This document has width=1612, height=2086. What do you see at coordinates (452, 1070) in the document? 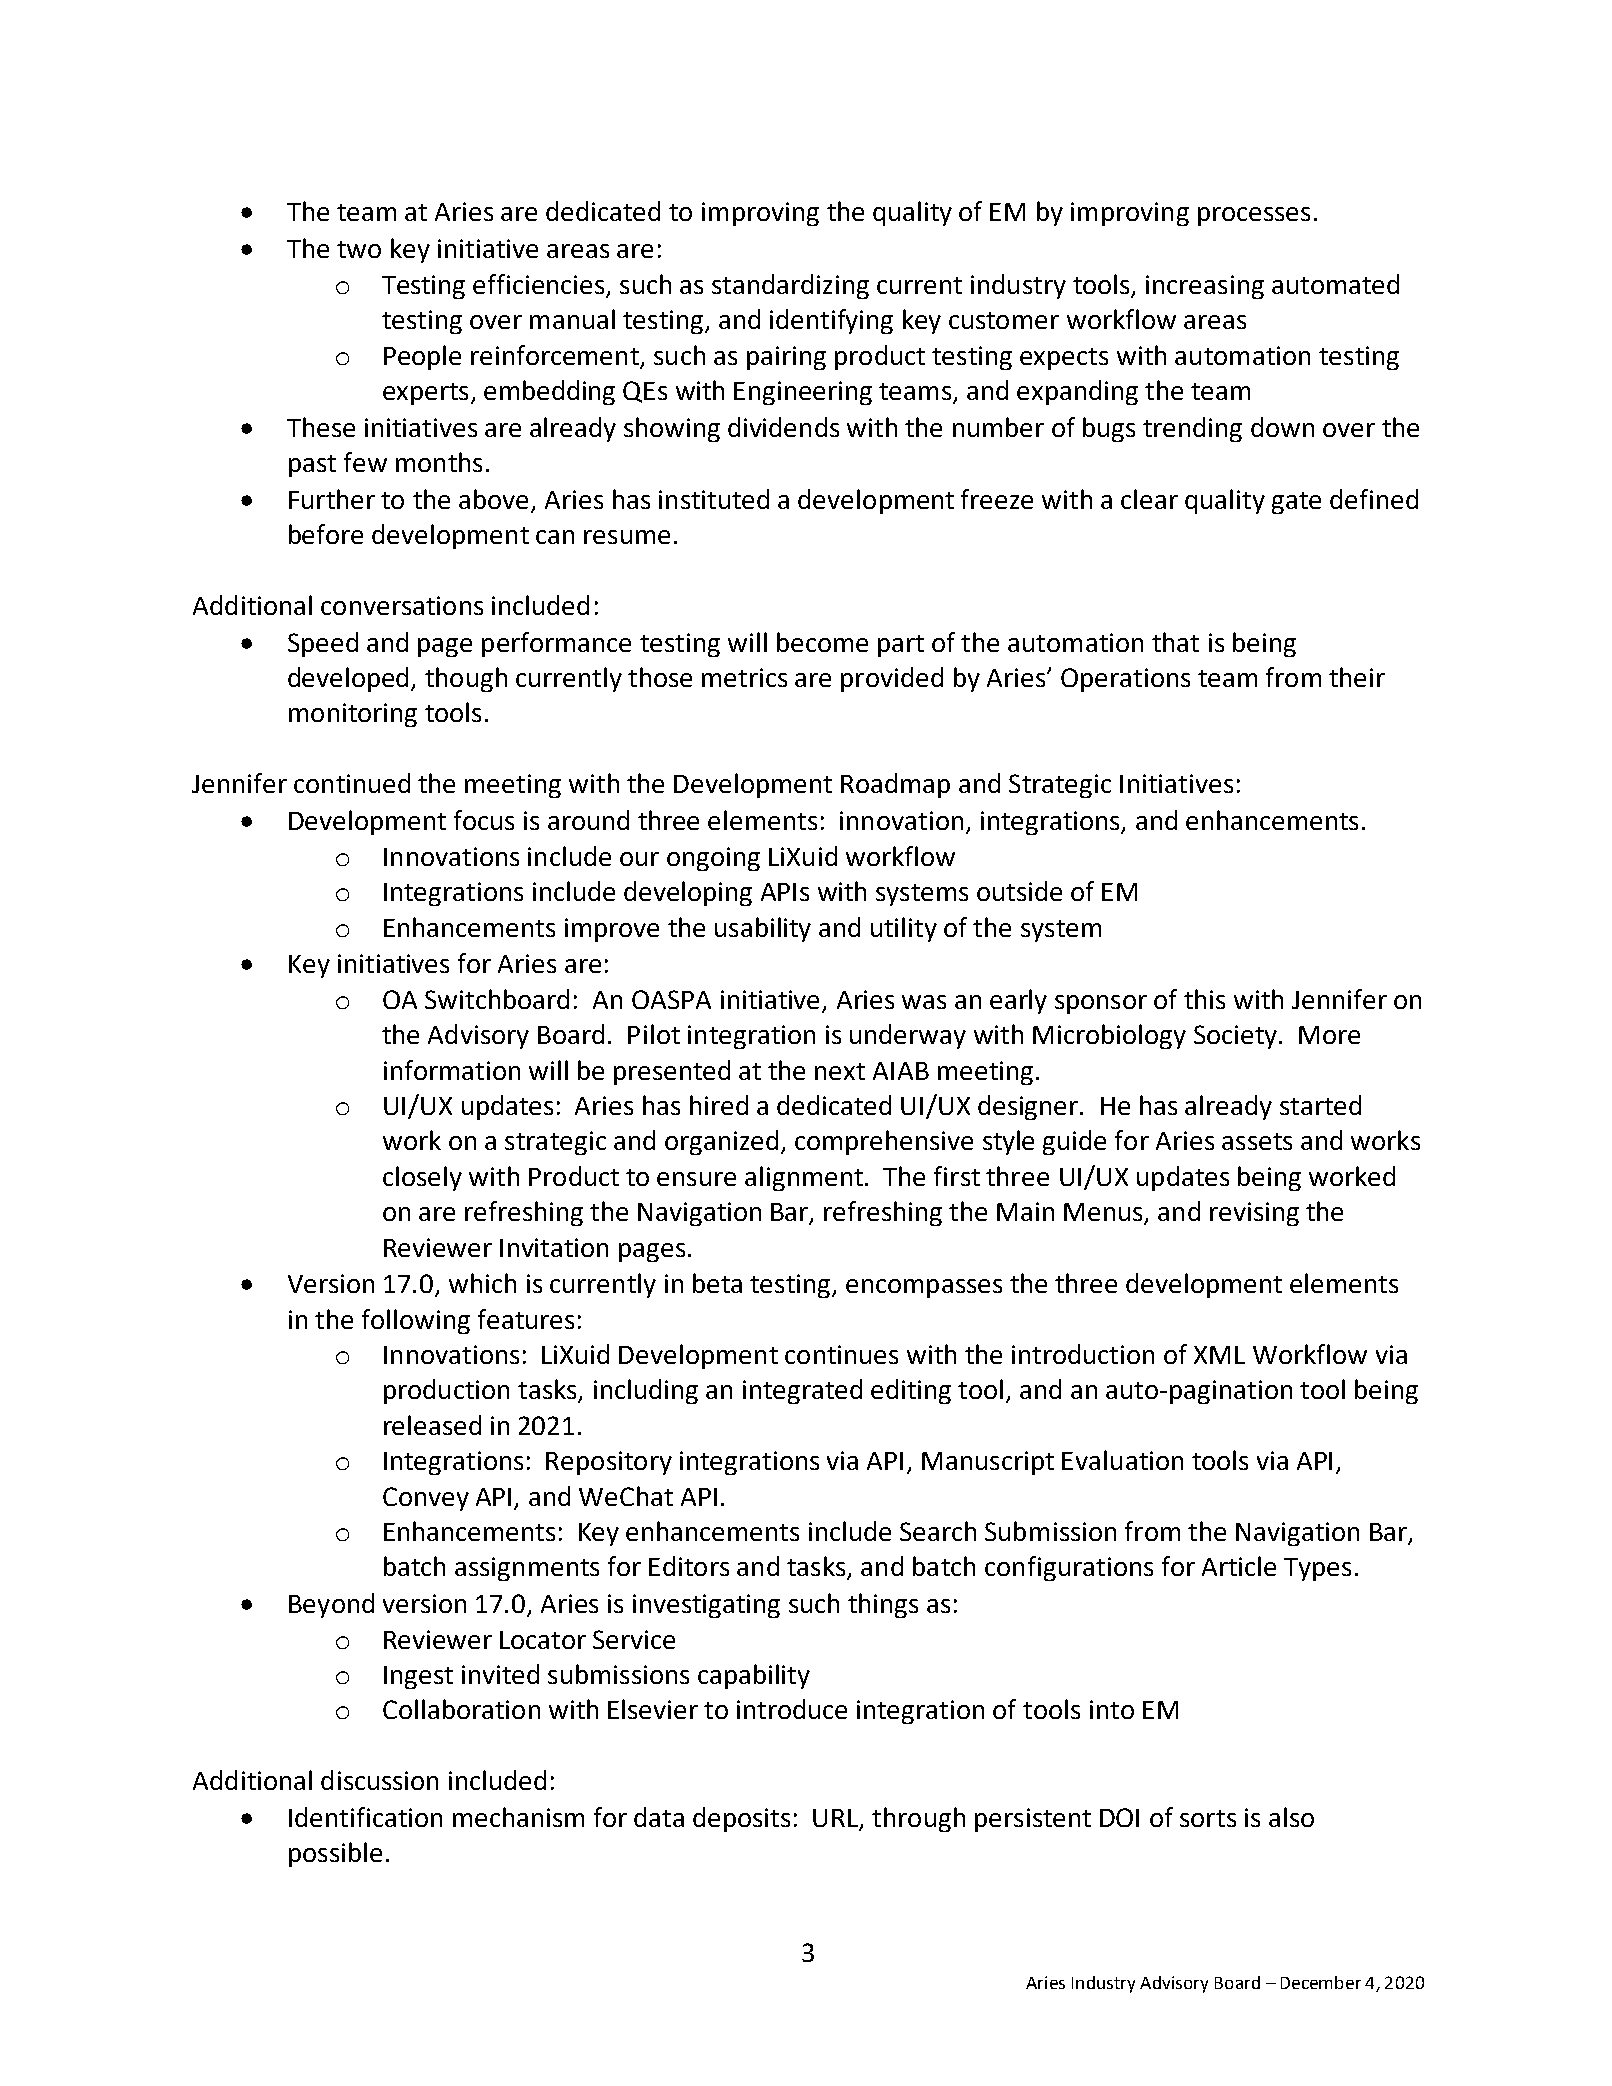
I see `information` at bounding box center [452, 1070].
